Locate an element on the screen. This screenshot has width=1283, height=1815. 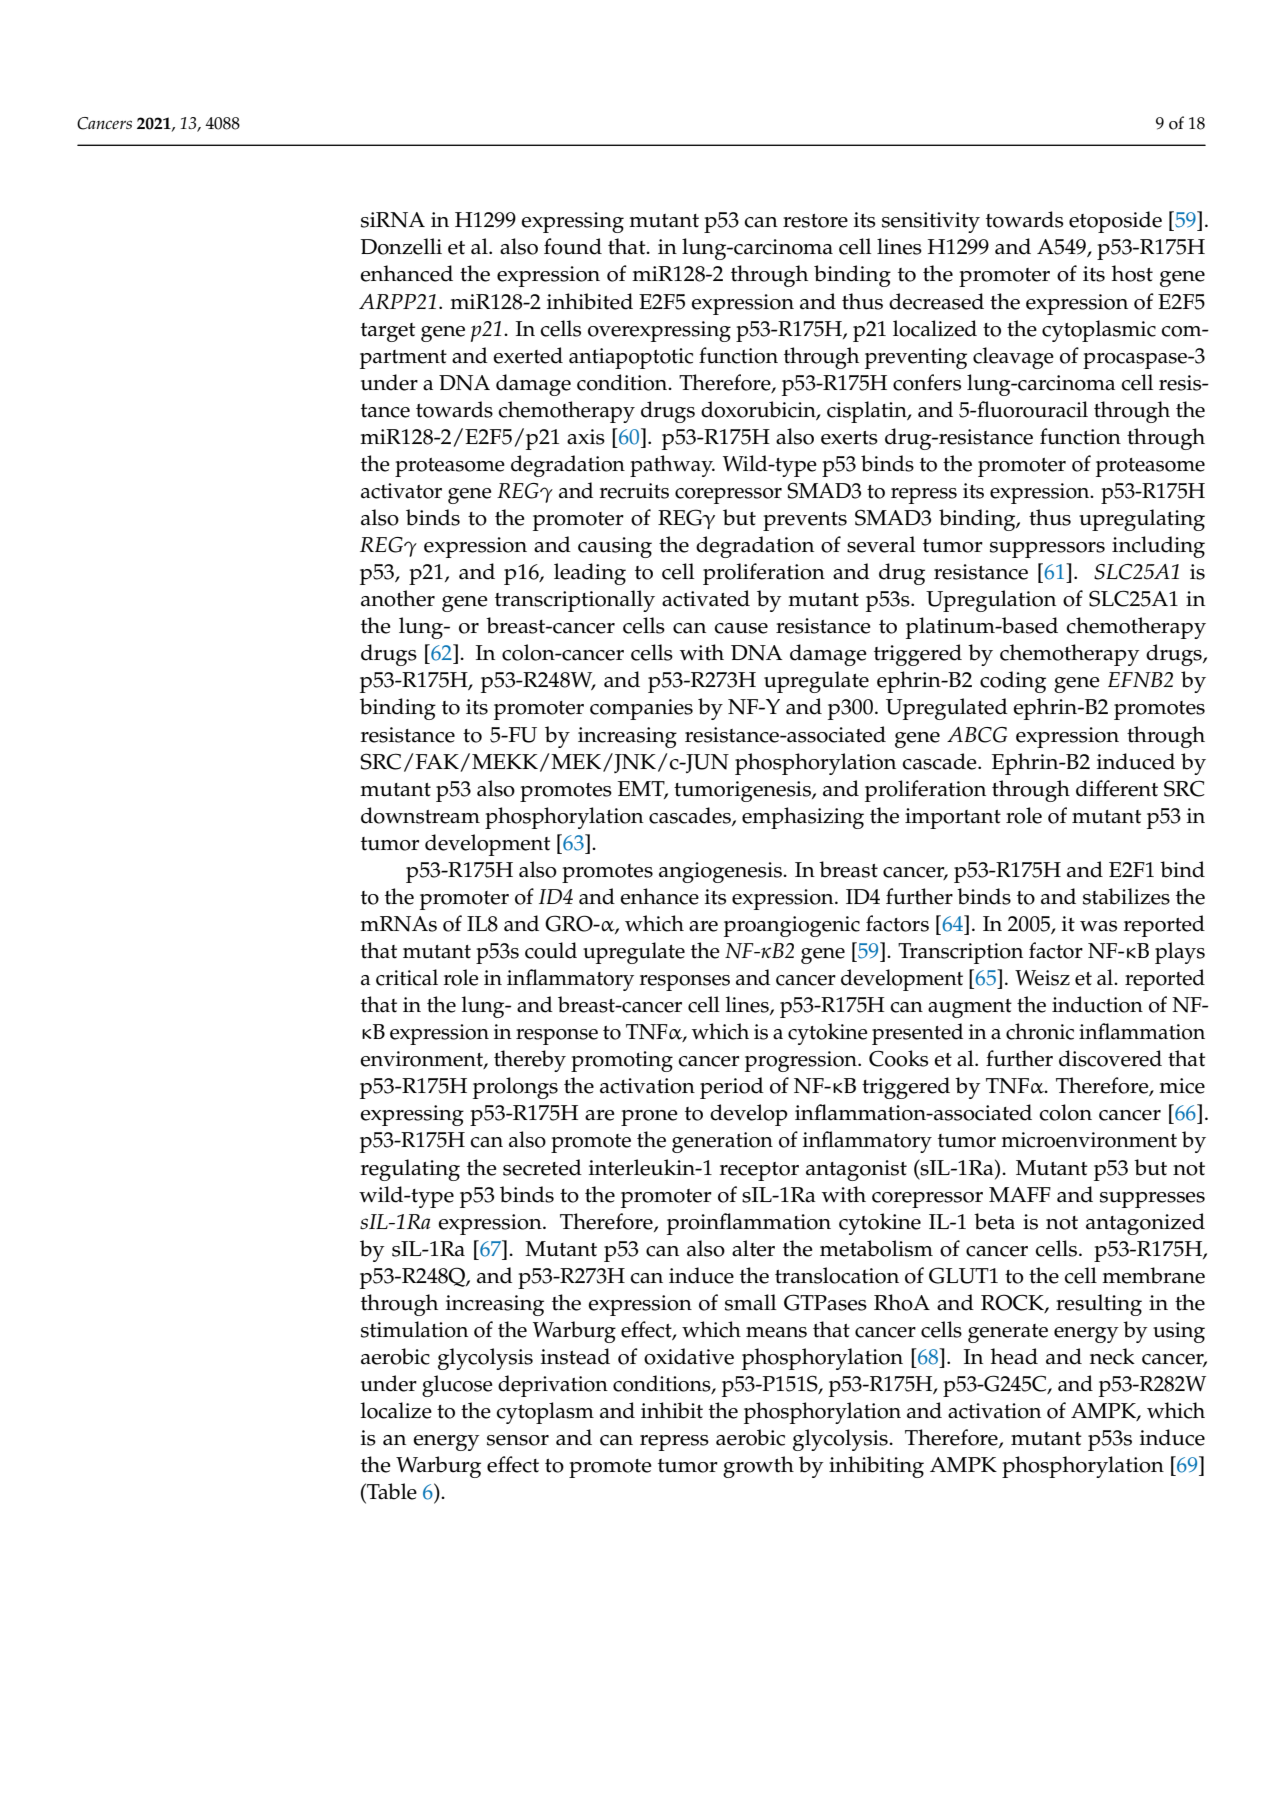
progression is located at coordinates (802, 1061).
